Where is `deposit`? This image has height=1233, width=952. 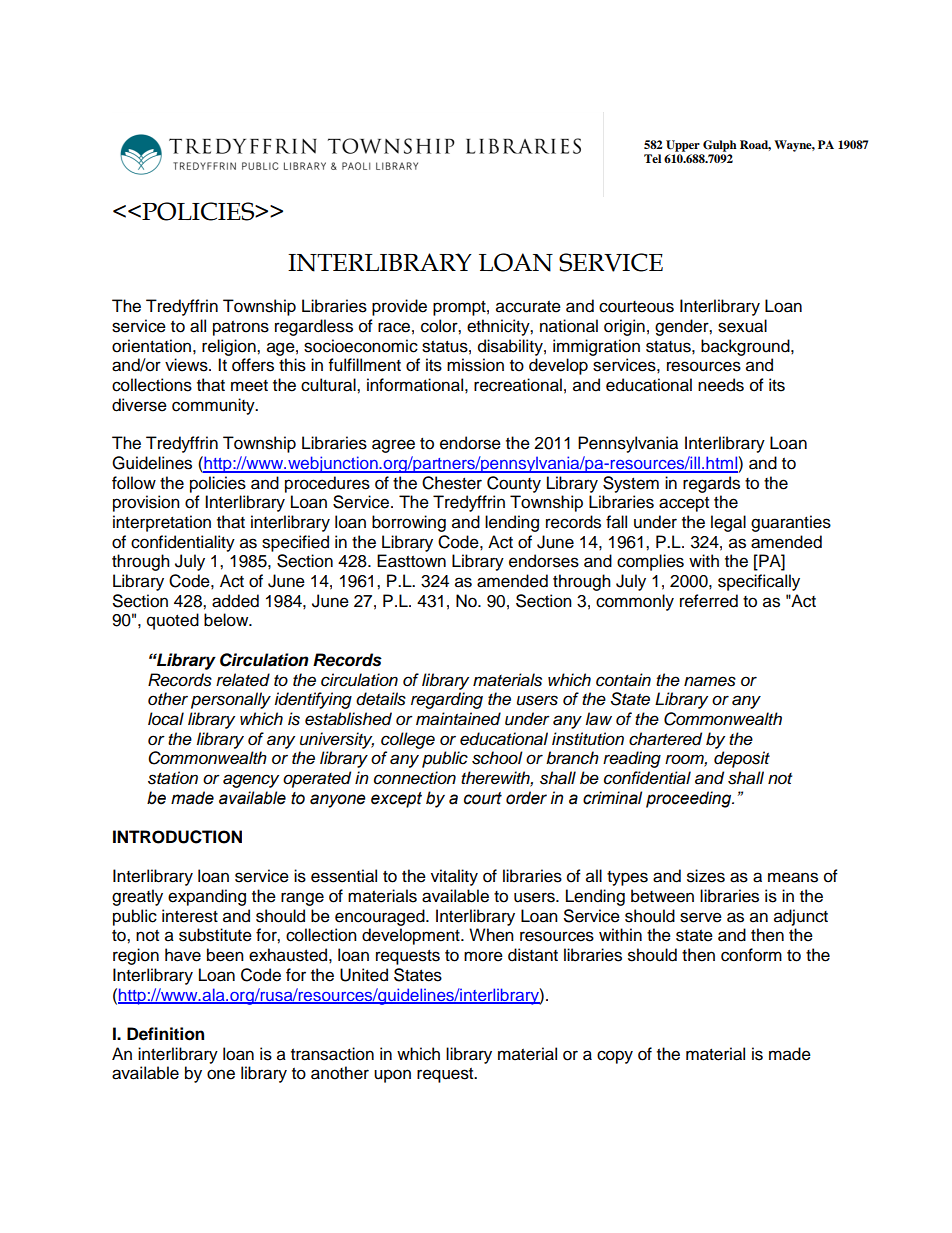
deposit is located at coordinates (742, 759).
